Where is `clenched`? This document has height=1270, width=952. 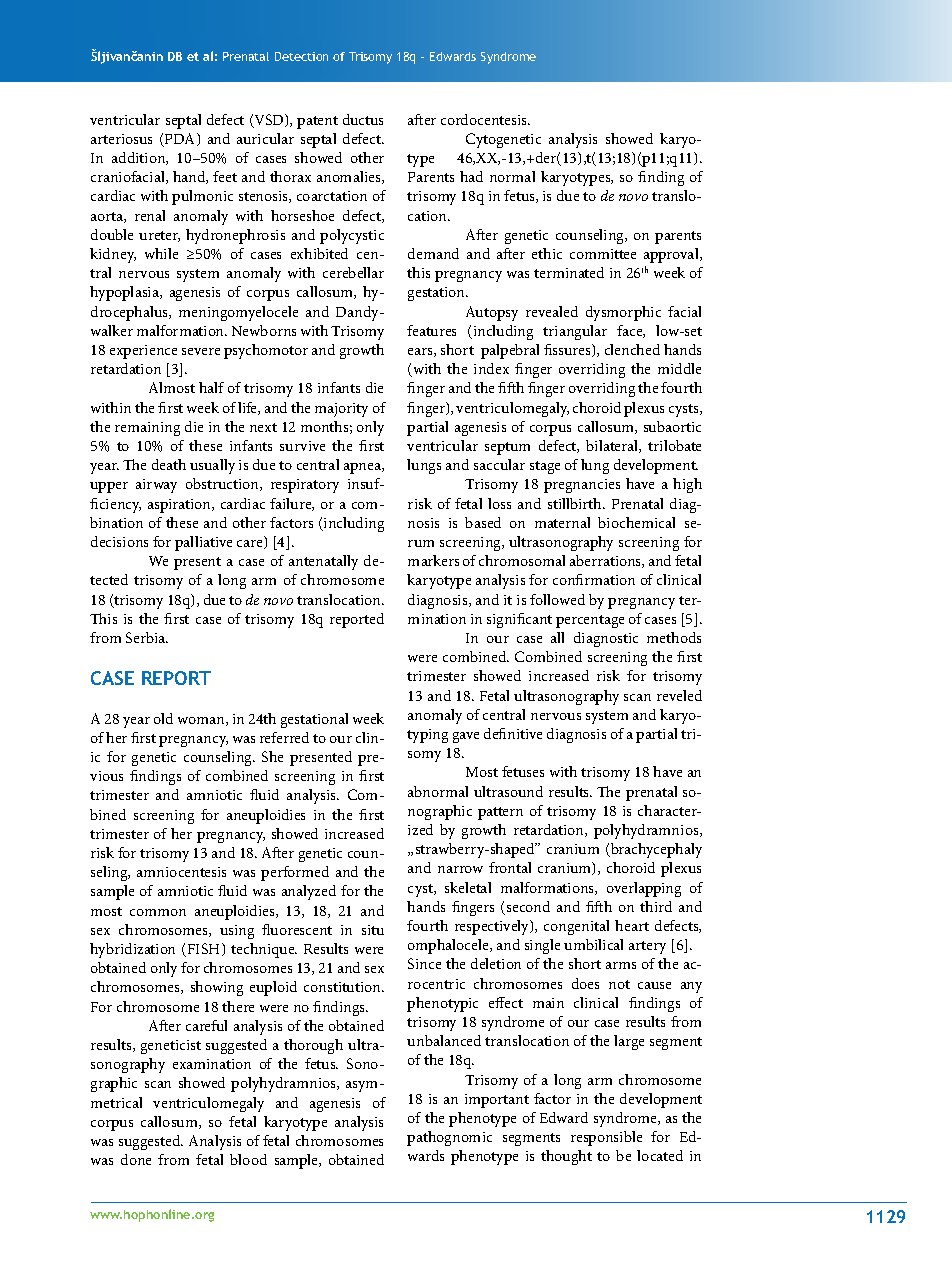 clenched is located at coordinates (632, 349).
